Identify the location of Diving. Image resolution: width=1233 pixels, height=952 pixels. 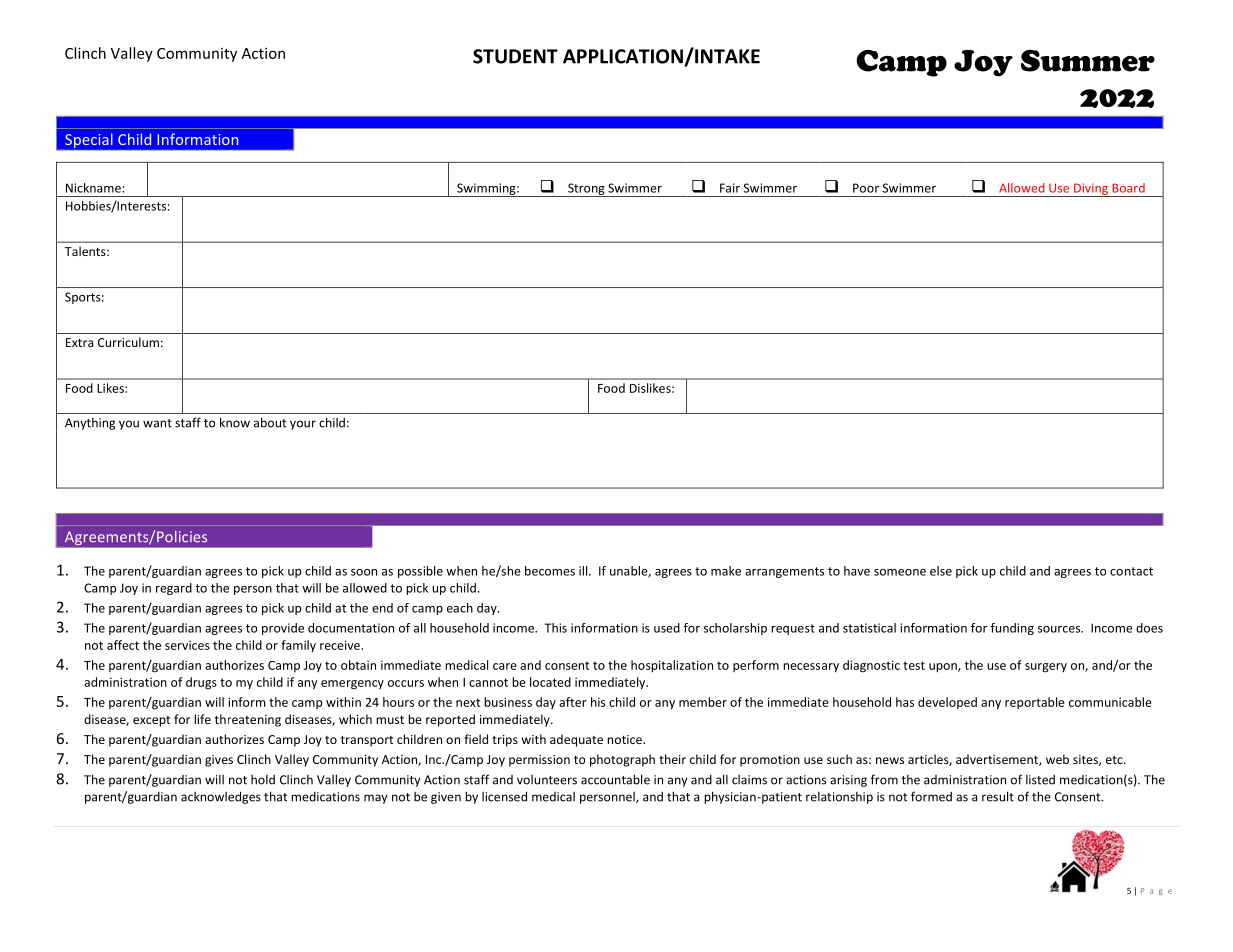
(1091, 190).
